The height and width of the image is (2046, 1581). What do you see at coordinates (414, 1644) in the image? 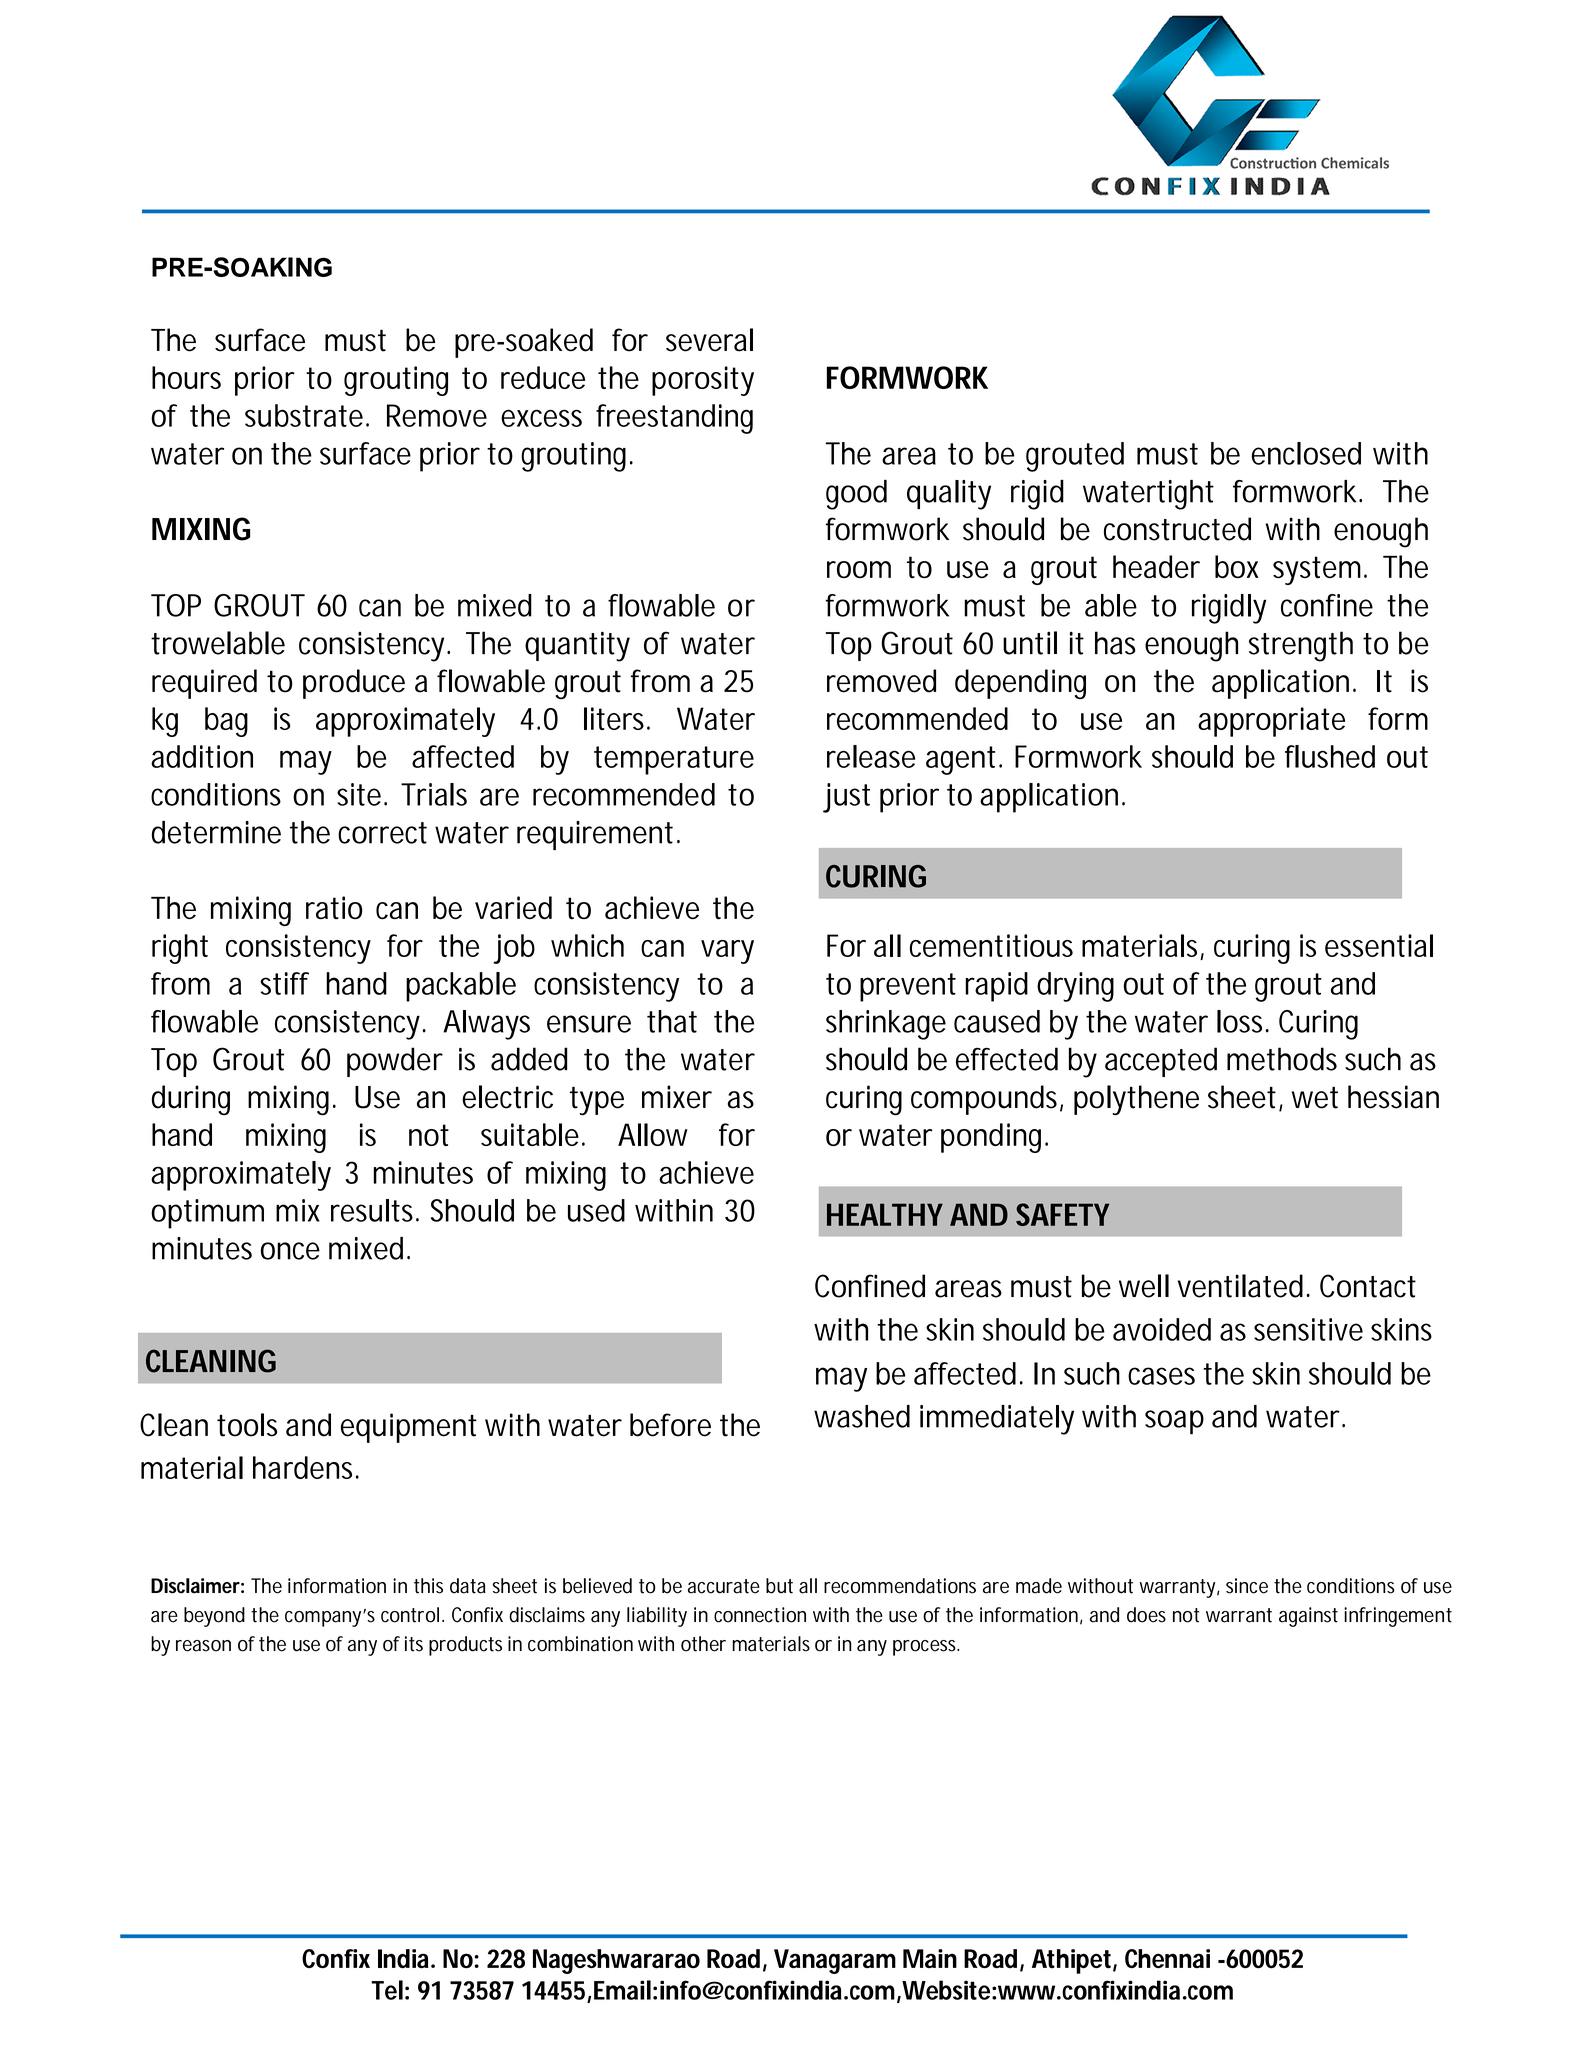
I see `its` at bounding box center [414, 1644].
